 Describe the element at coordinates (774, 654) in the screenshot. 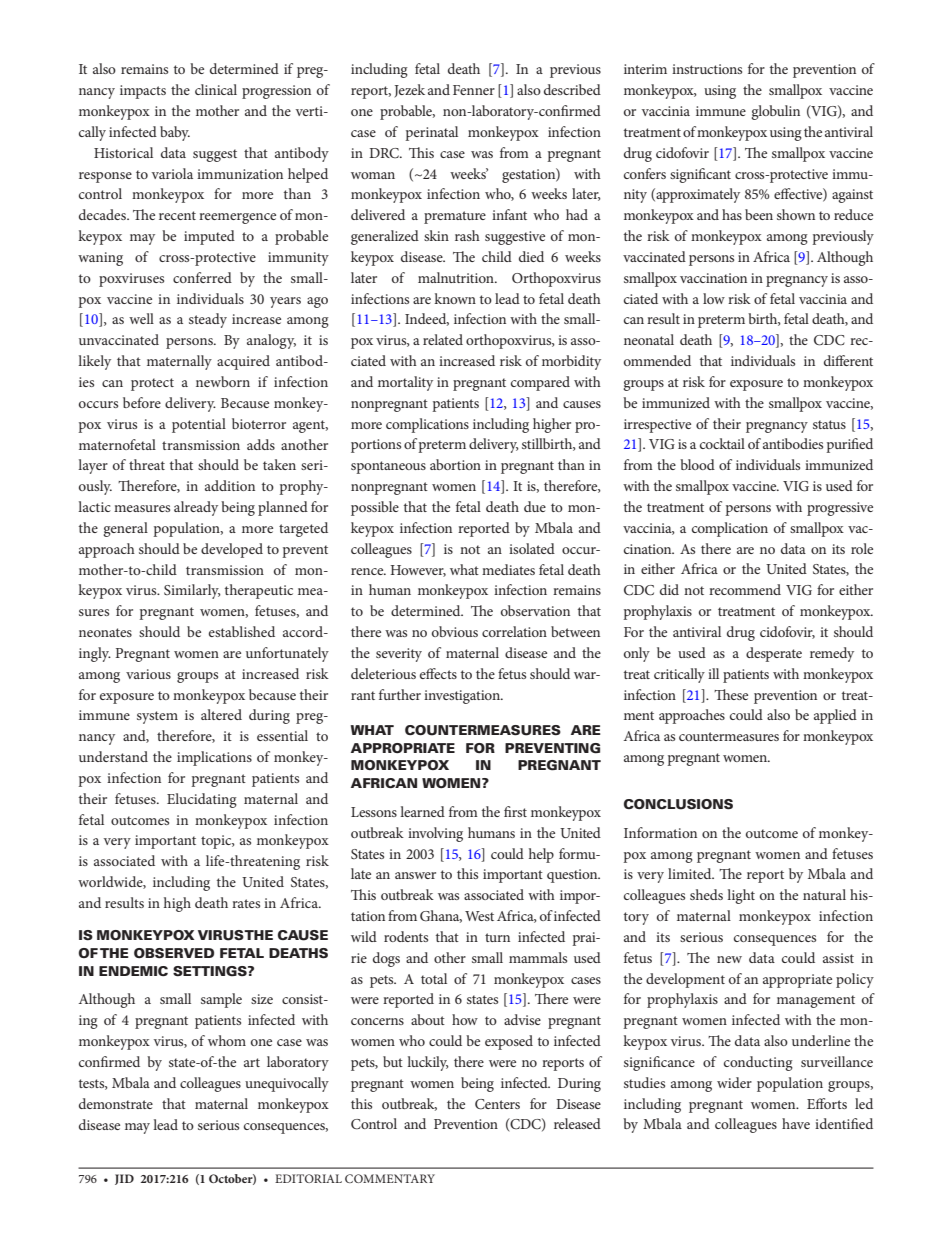

I see `desperate` at that location.
